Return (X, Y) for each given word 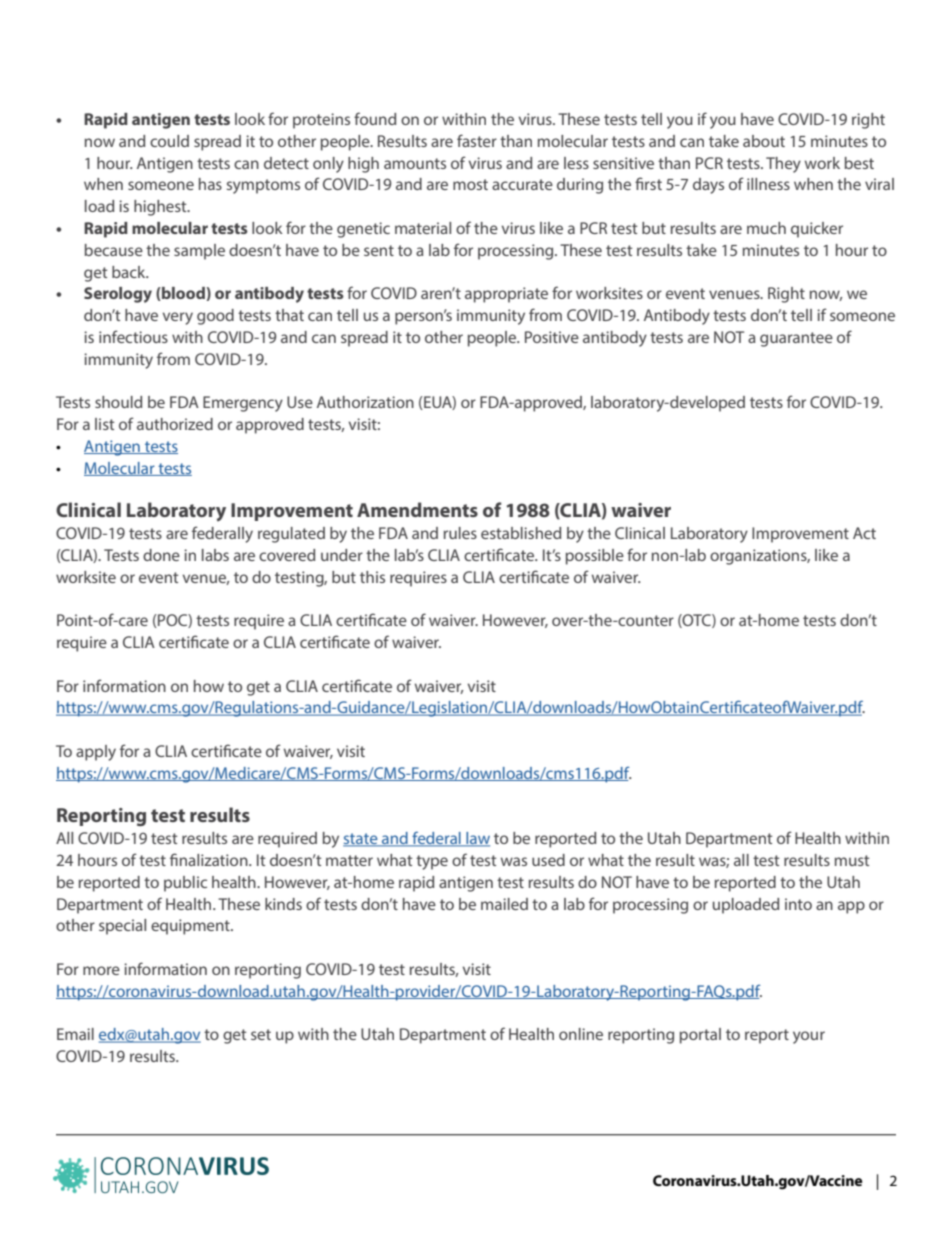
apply (96, 753)
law (477, 839)
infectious (133, 336)
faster (477, 140)
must (852, 860)
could (169, 141)
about (764, 141)
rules (460, 533)
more (101, 970)
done (161, 555)
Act (864, 533)
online (581, 1034)
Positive (552, 337)
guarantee (796, 339)
